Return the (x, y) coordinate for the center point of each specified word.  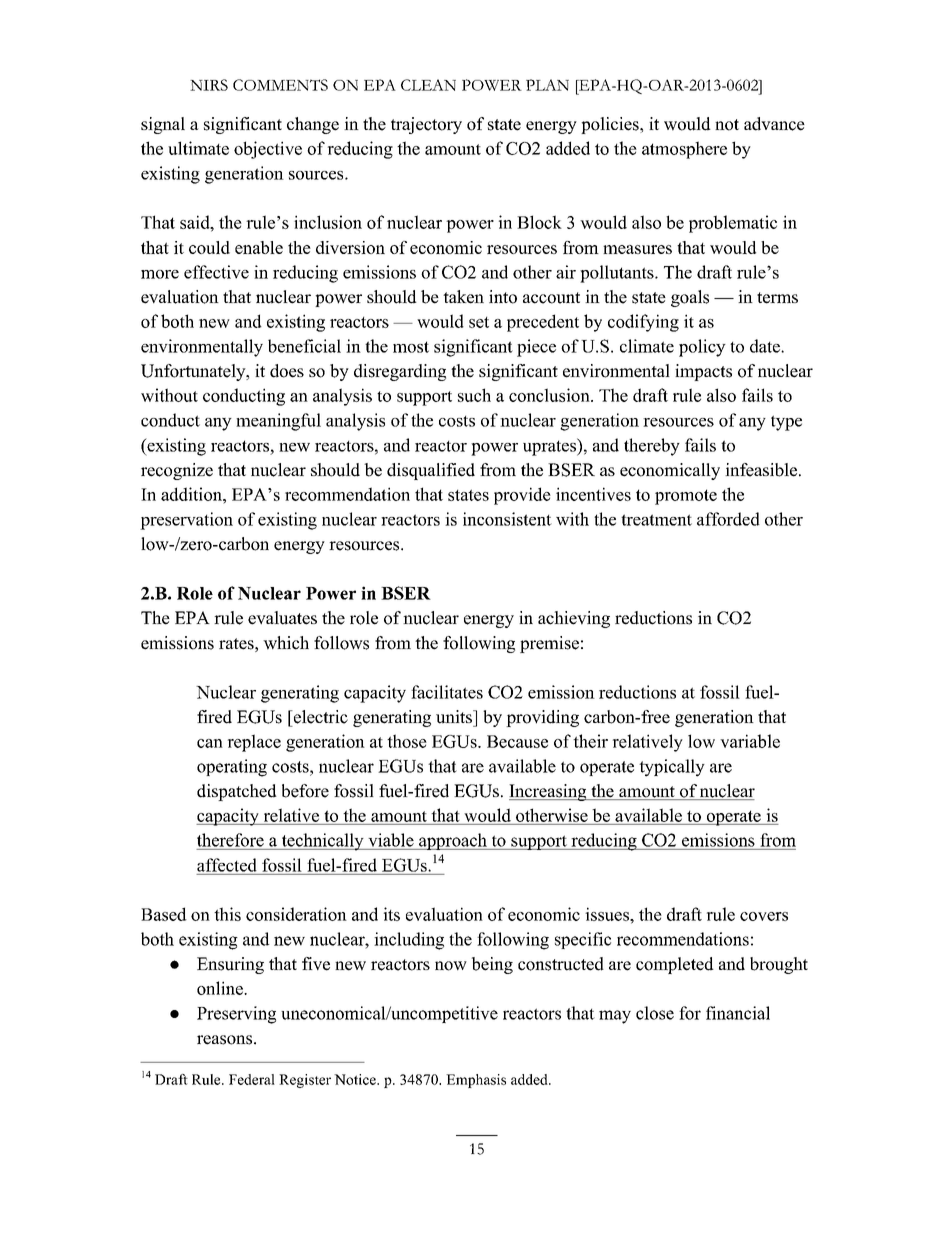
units (455, 717)
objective (268, 150)
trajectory (426, 125)
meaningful (278, 422)
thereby (652, 447)
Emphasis (476, 1081)
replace (254, 743)
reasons (226, 1040)
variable (750, 741)
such (474, 395)
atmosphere (684, 150)
